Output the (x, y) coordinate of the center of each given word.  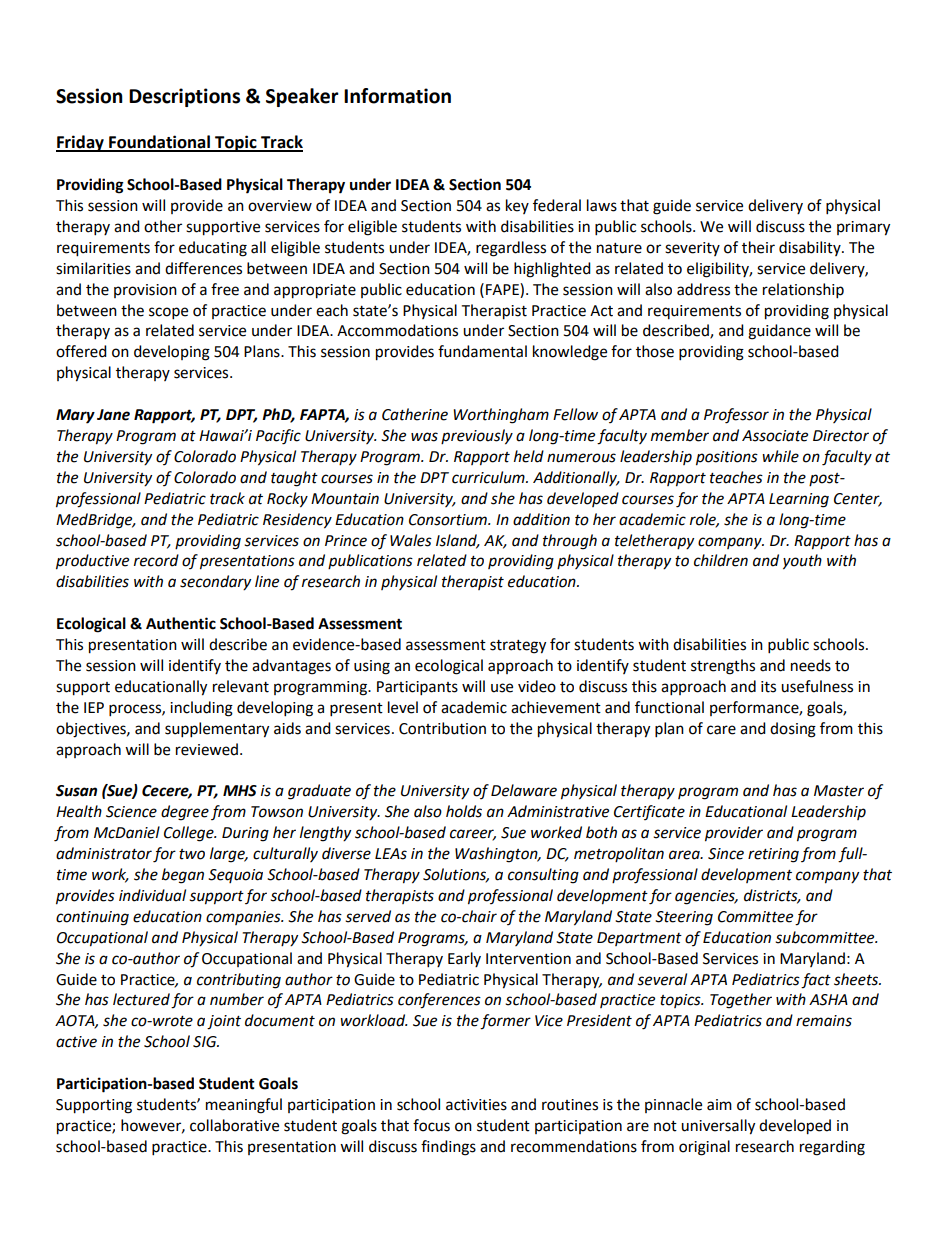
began (183, 876)
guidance (779, 332)
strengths (723, 667)
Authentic (181, 623)
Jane (113, 415)
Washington (497, 855)
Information (397, 96)
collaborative (234, 1125)
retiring (773, 855)
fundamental (482, 351)
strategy (518, 647)
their (758, 247)
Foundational (159, 143)
